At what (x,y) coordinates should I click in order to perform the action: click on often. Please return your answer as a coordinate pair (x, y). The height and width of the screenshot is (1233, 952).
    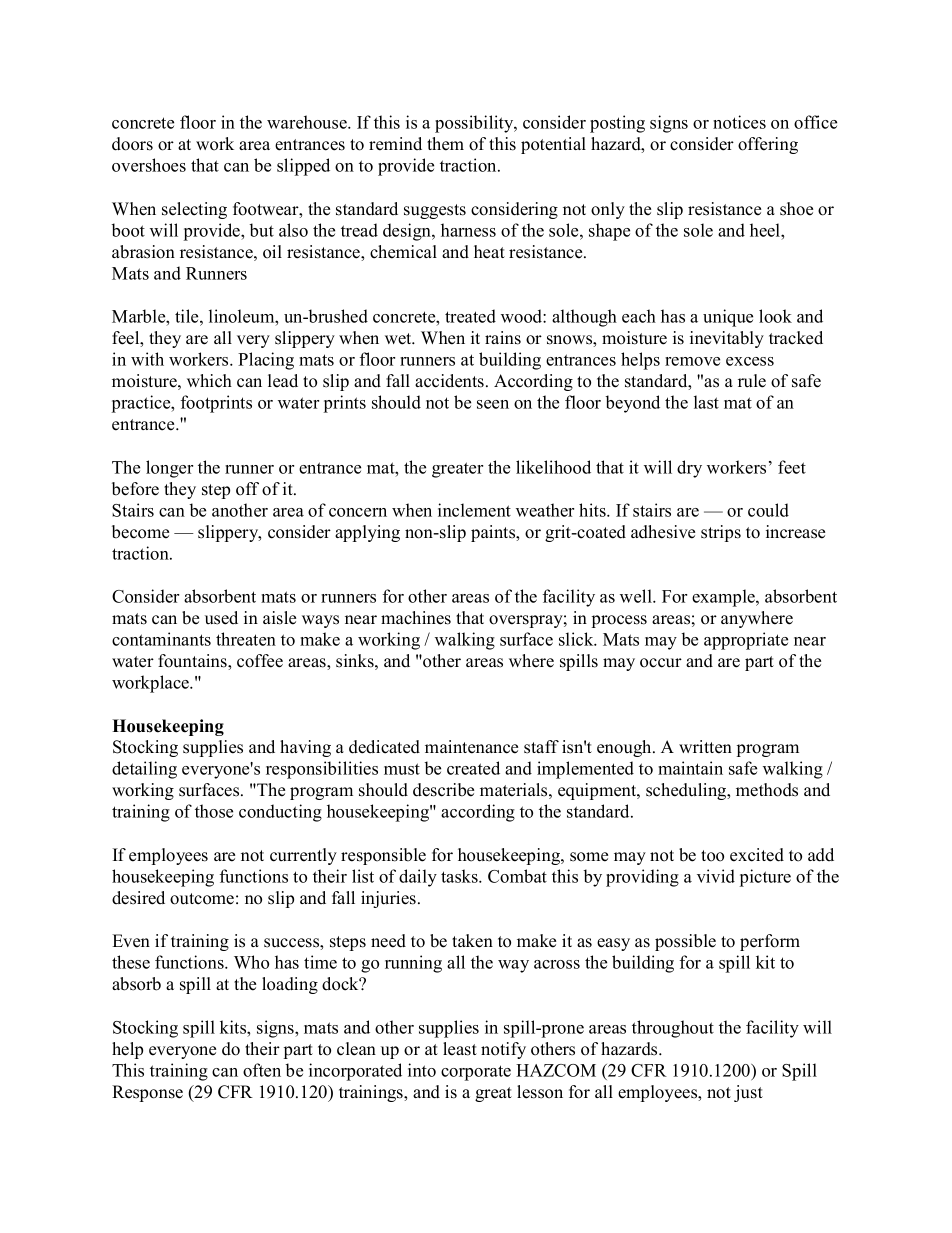
    Looking at the image, I should click on (262, 1070).
